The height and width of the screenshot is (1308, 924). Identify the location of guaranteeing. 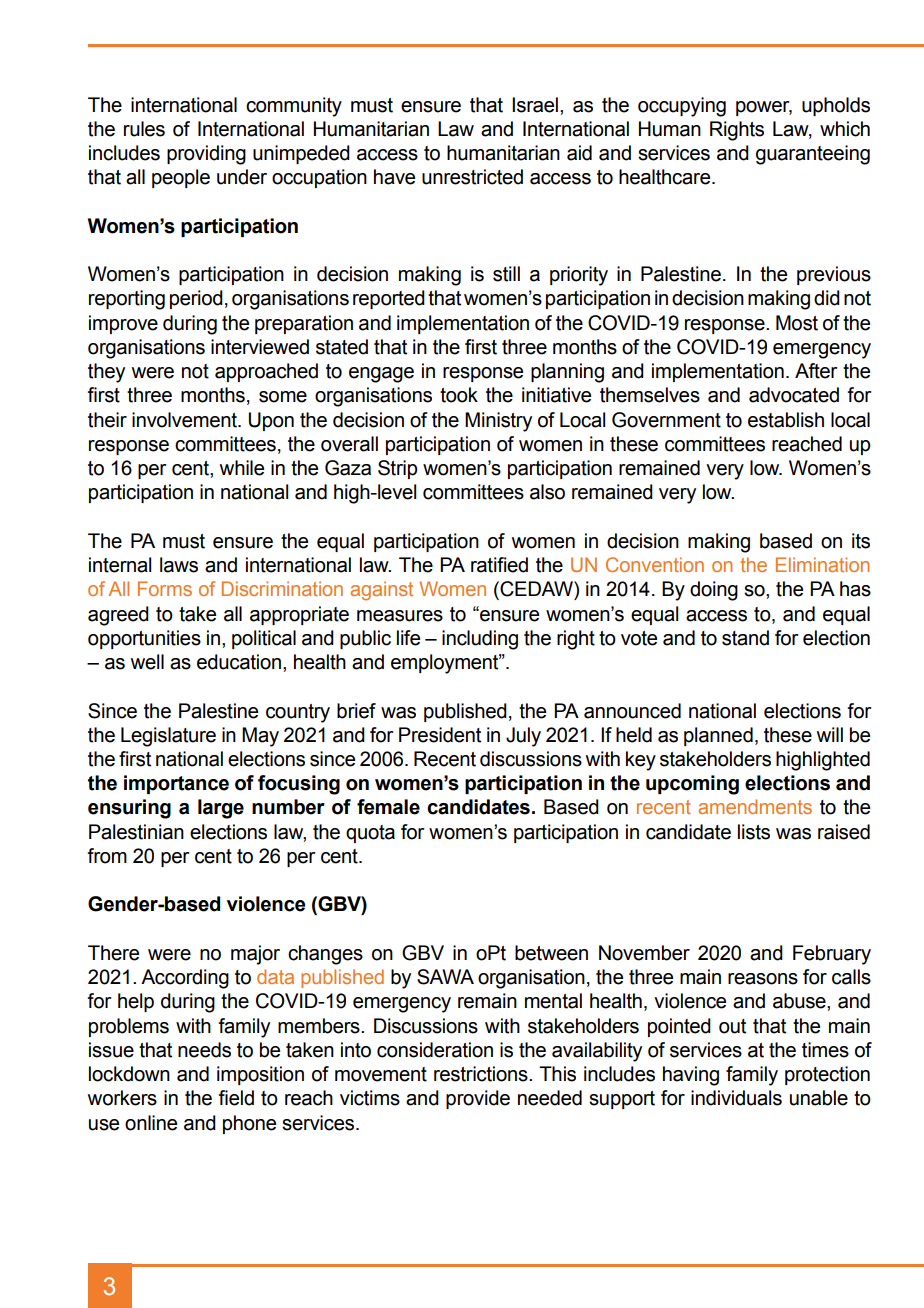
(813, 155).
